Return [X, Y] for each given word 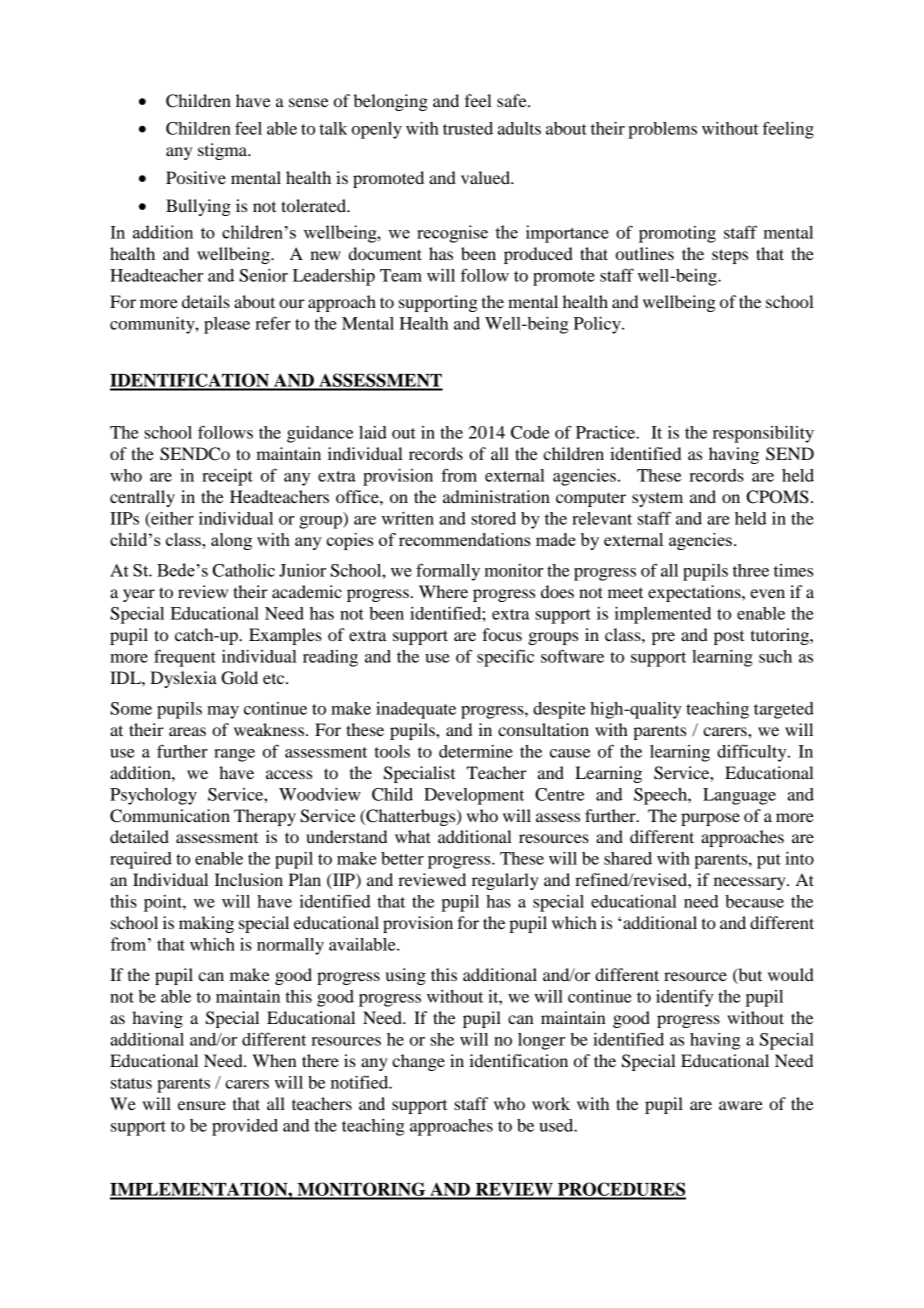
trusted [468, 128]
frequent [185, 658]
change [418, 1062]
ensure [202, 1105]
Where [443, 591]
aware [741, 1105]
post [729, 638]
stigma [223, 151]
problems [662, 130]
